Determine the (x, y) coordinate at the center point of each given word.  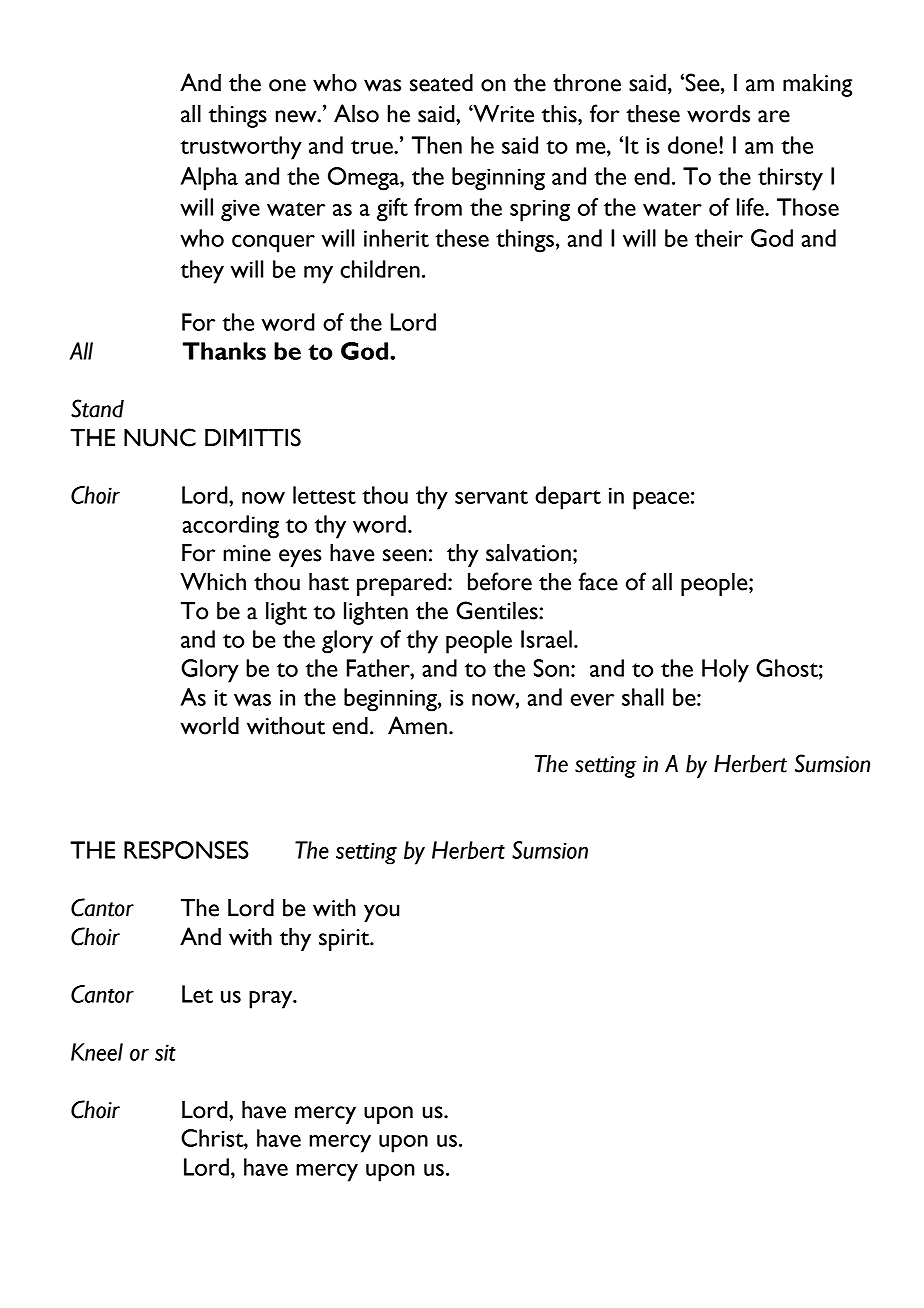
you (382, 913)
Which (213, 582)
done (694, 145)
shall (643, 697)
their (719, 238)
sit (165, 1052)
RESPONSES (186, 850)
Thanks (224, 351)
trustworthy (241, 148)
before (500, 581)
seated (441, 83)
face (598, 581)
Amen (417, 725)
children (380, 269)
